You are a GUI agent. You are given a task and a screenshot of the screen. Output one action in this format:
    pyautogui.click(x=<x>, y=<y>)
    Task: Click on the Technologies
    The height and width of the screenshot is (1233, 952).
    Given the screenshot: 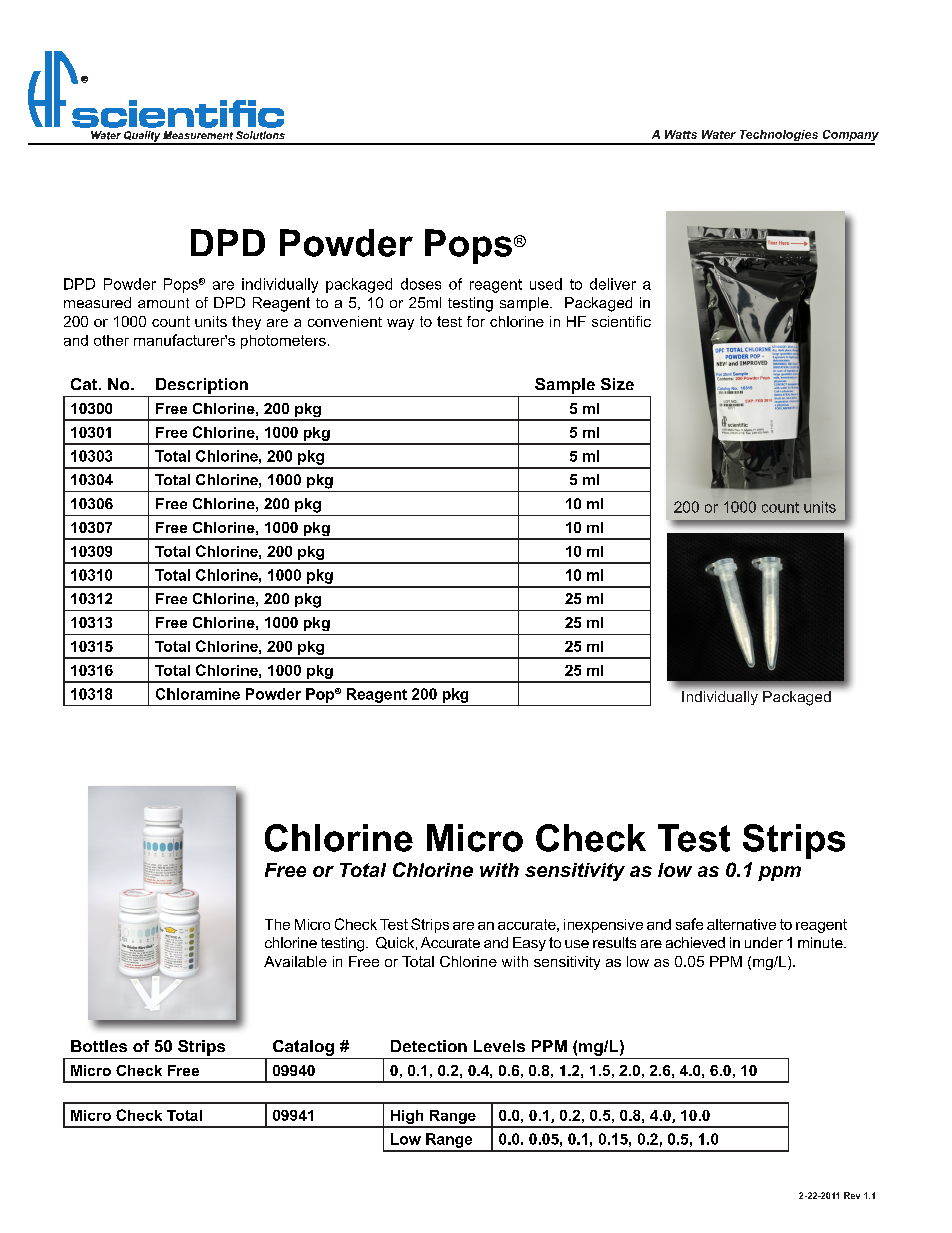 What is the action you would take?
    pyautogui.click(x=779, y=137)
